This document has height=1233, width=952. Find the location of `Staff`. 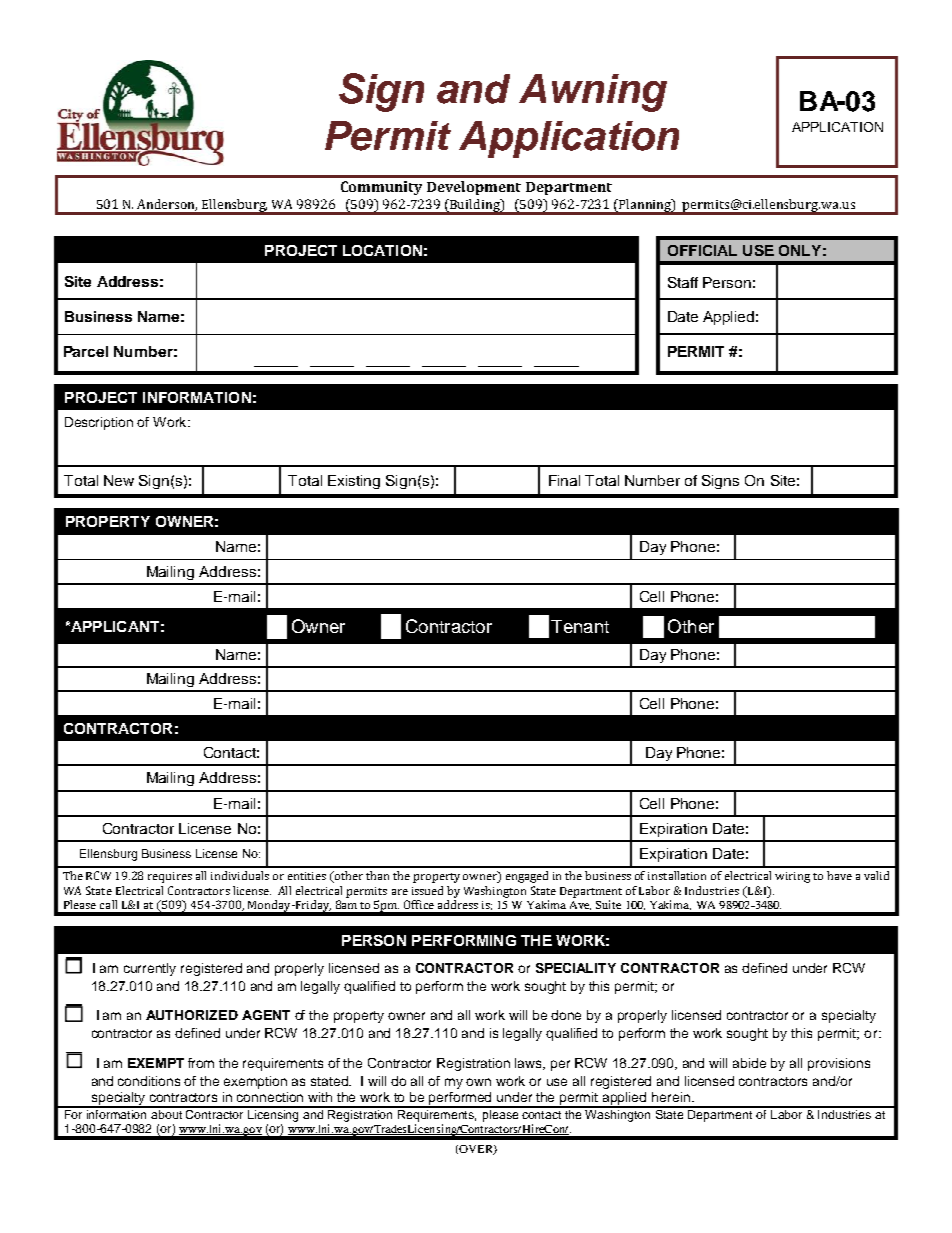

Staff is located at coordinates (683, 282).
